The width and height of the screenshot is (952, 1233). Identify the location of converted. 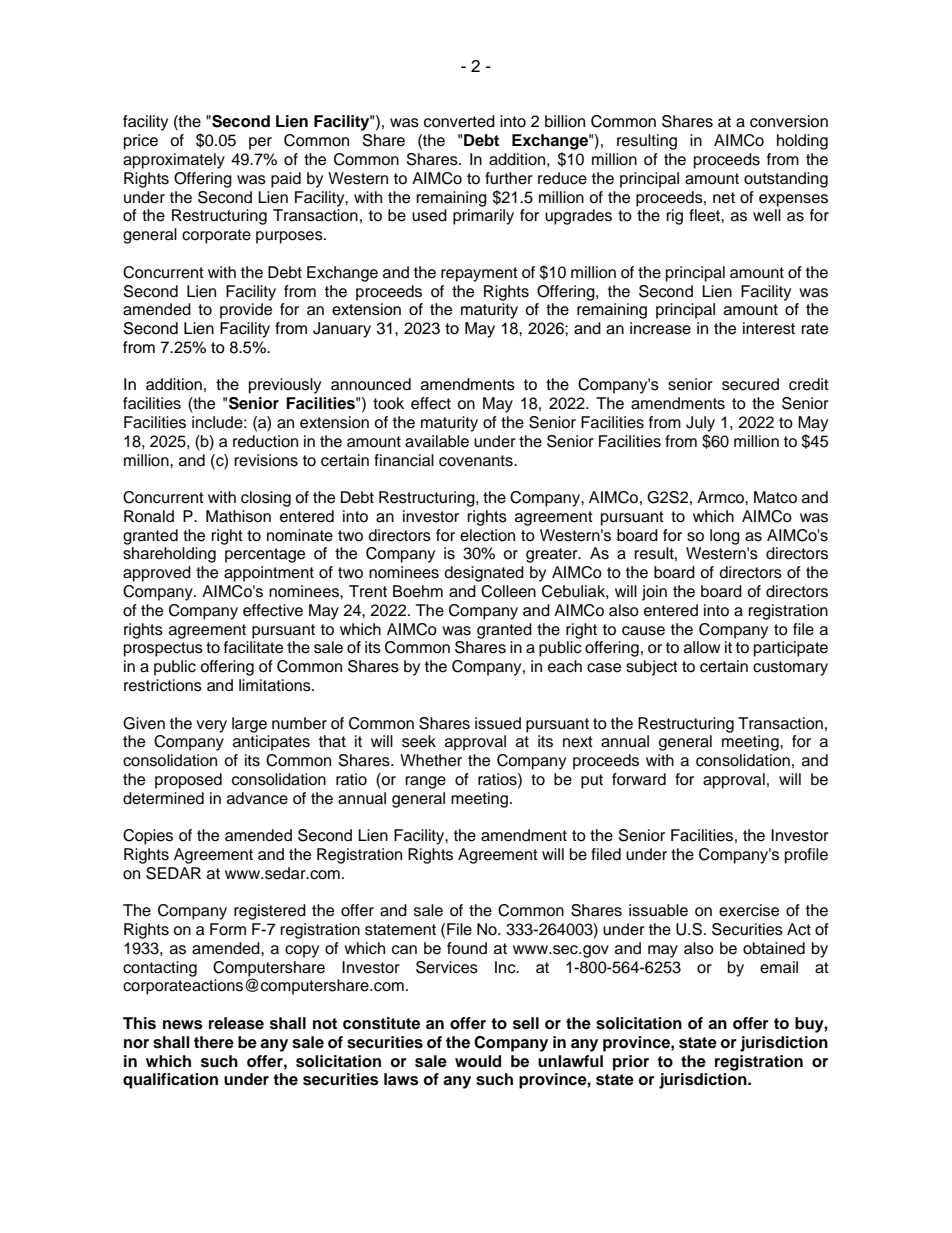
(459, 121).
